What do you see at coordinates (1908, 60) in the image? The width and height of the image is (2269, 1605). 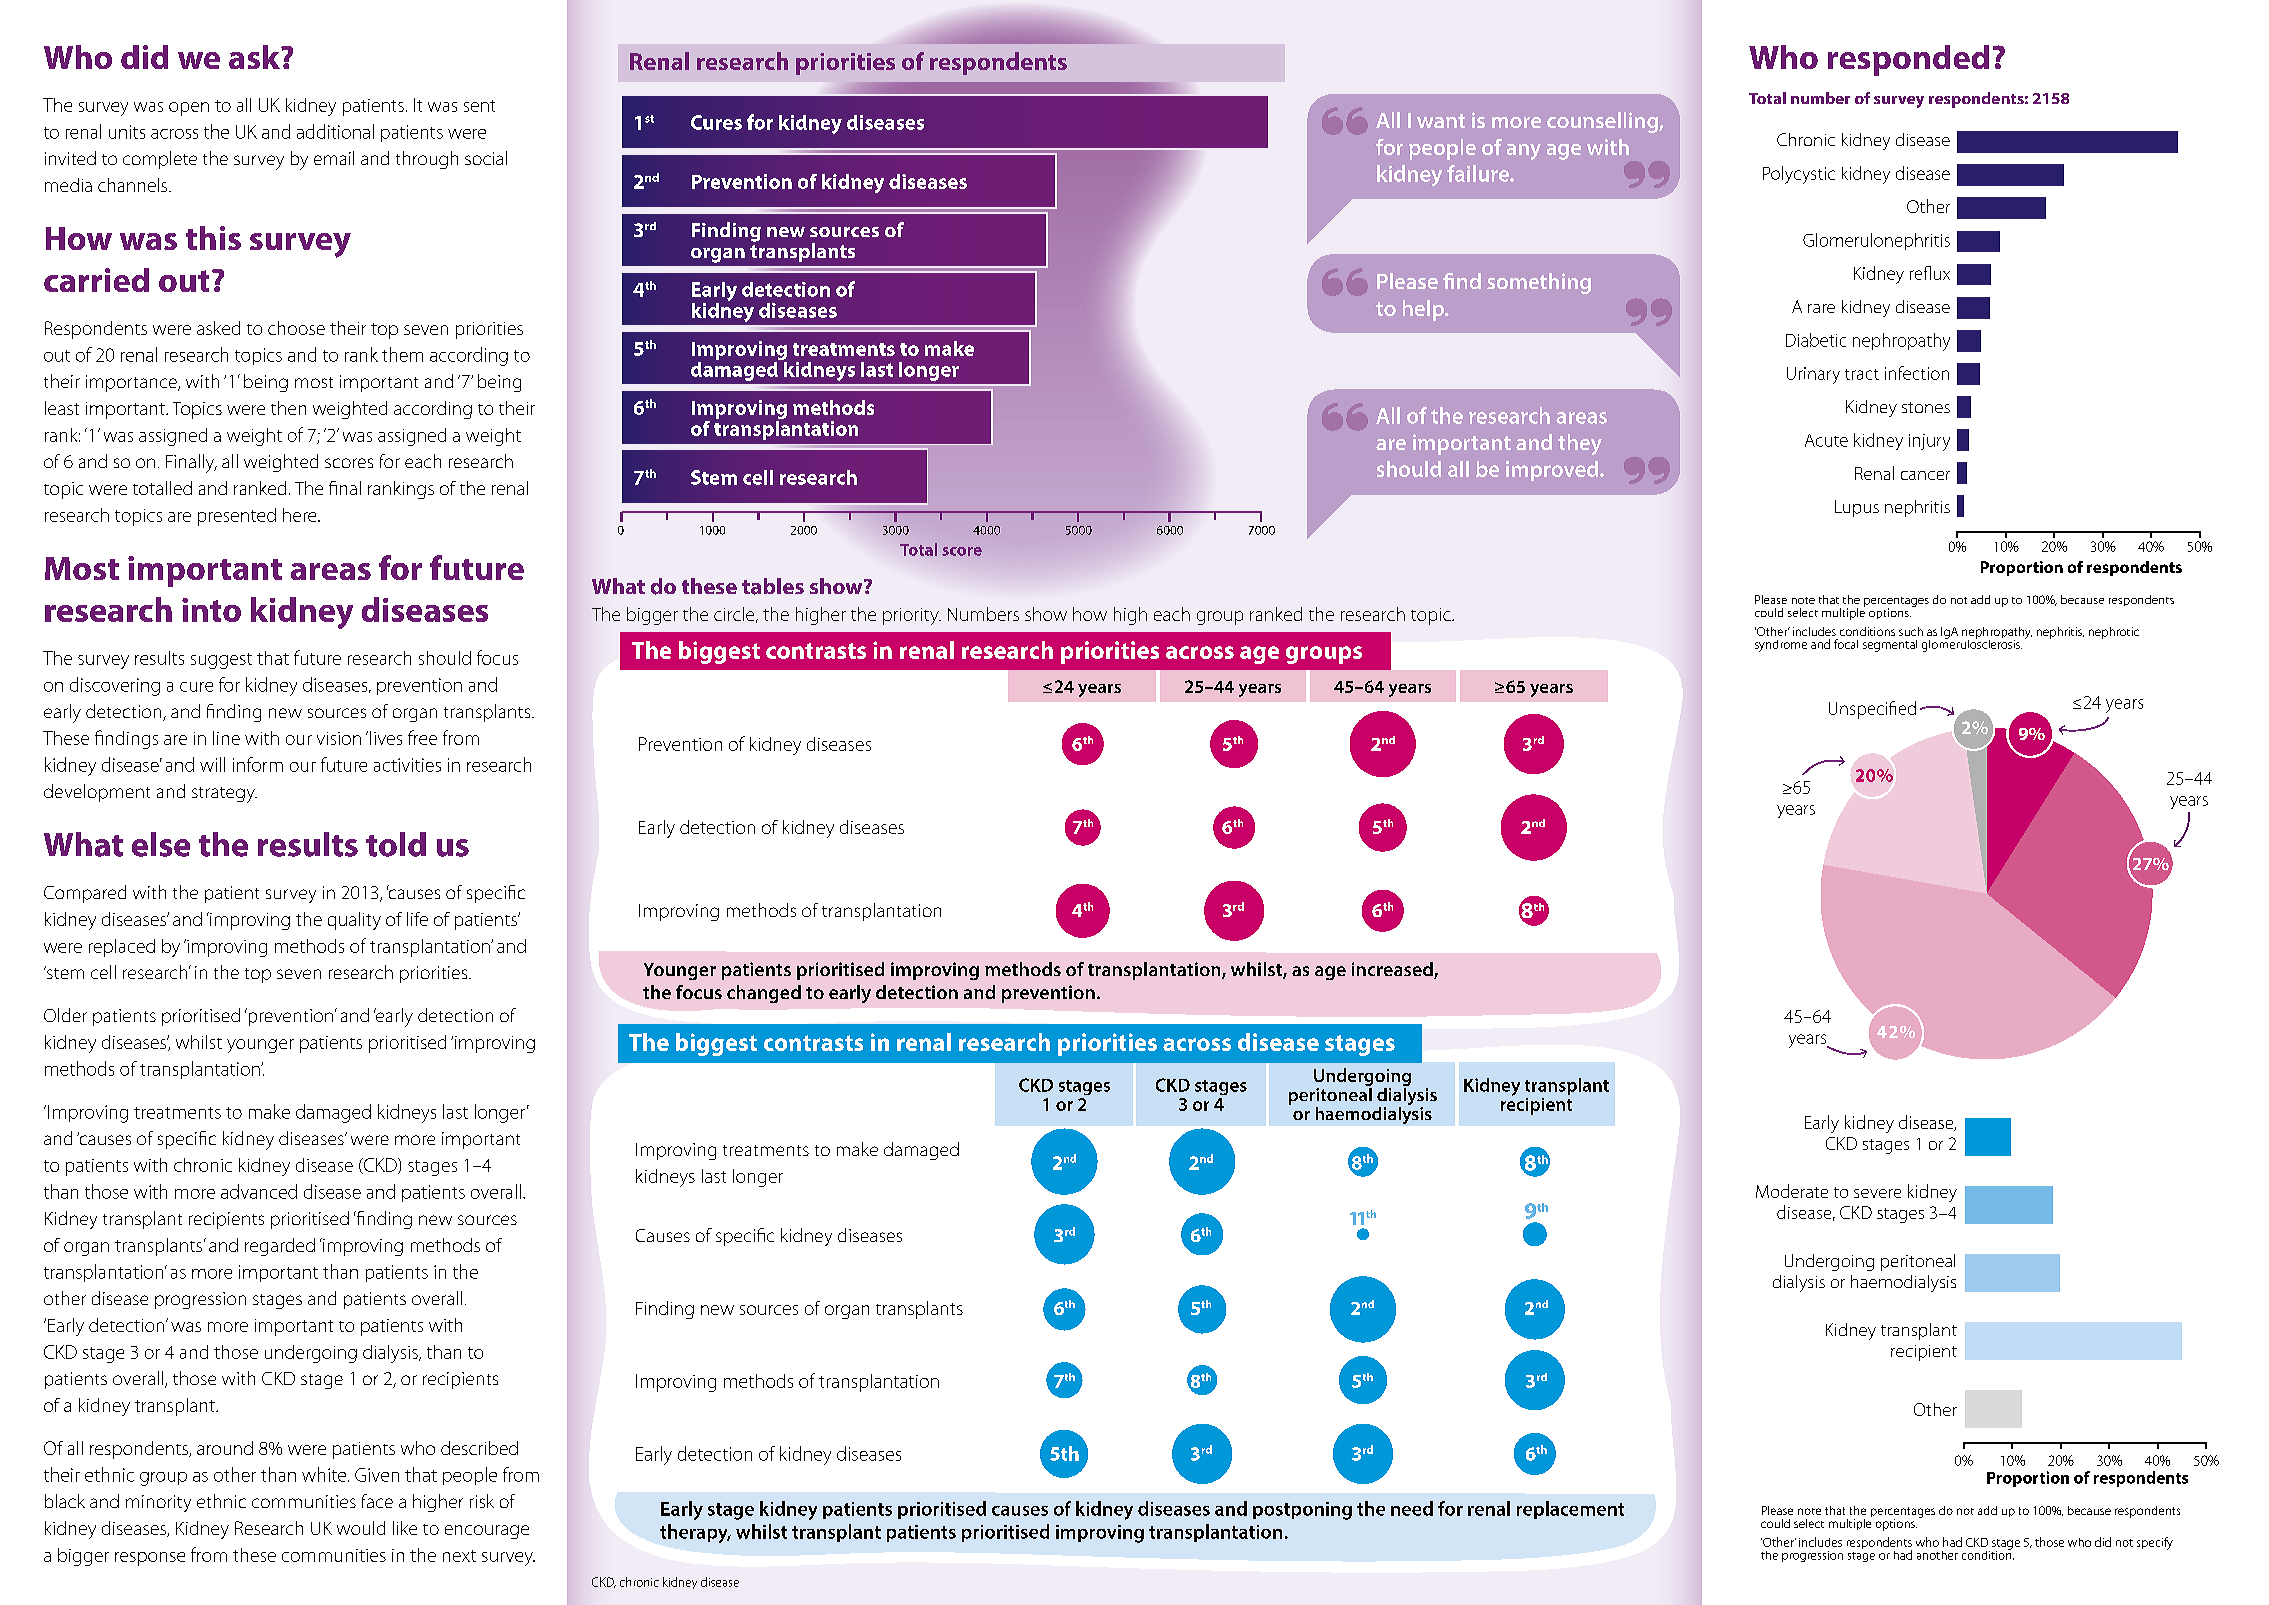 I see `responded` at bounding box center [1908, 60].
